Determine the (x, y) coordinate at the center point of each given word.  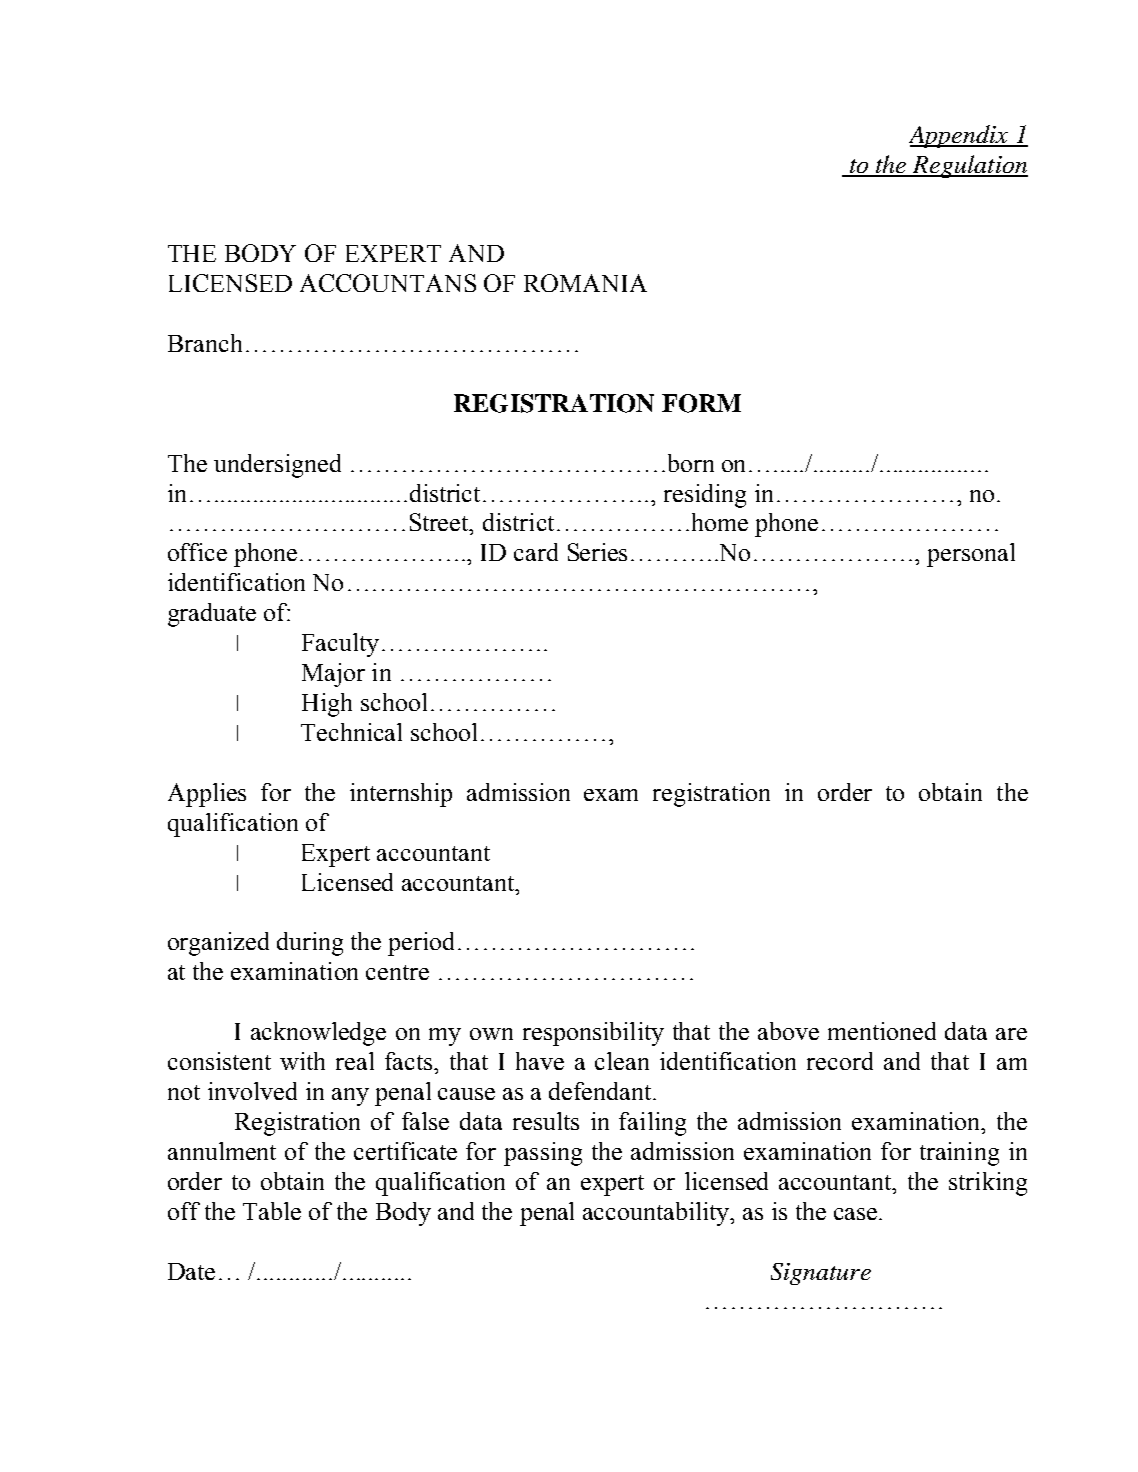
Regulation (969, 166)
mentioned (882, 1031)
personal (971, 555)
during (310, 944)
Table (272, 1211)
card (536, 552)
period (421, 944)
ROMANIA (585, 283)
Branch (205, 343)
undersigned (277, 466)
